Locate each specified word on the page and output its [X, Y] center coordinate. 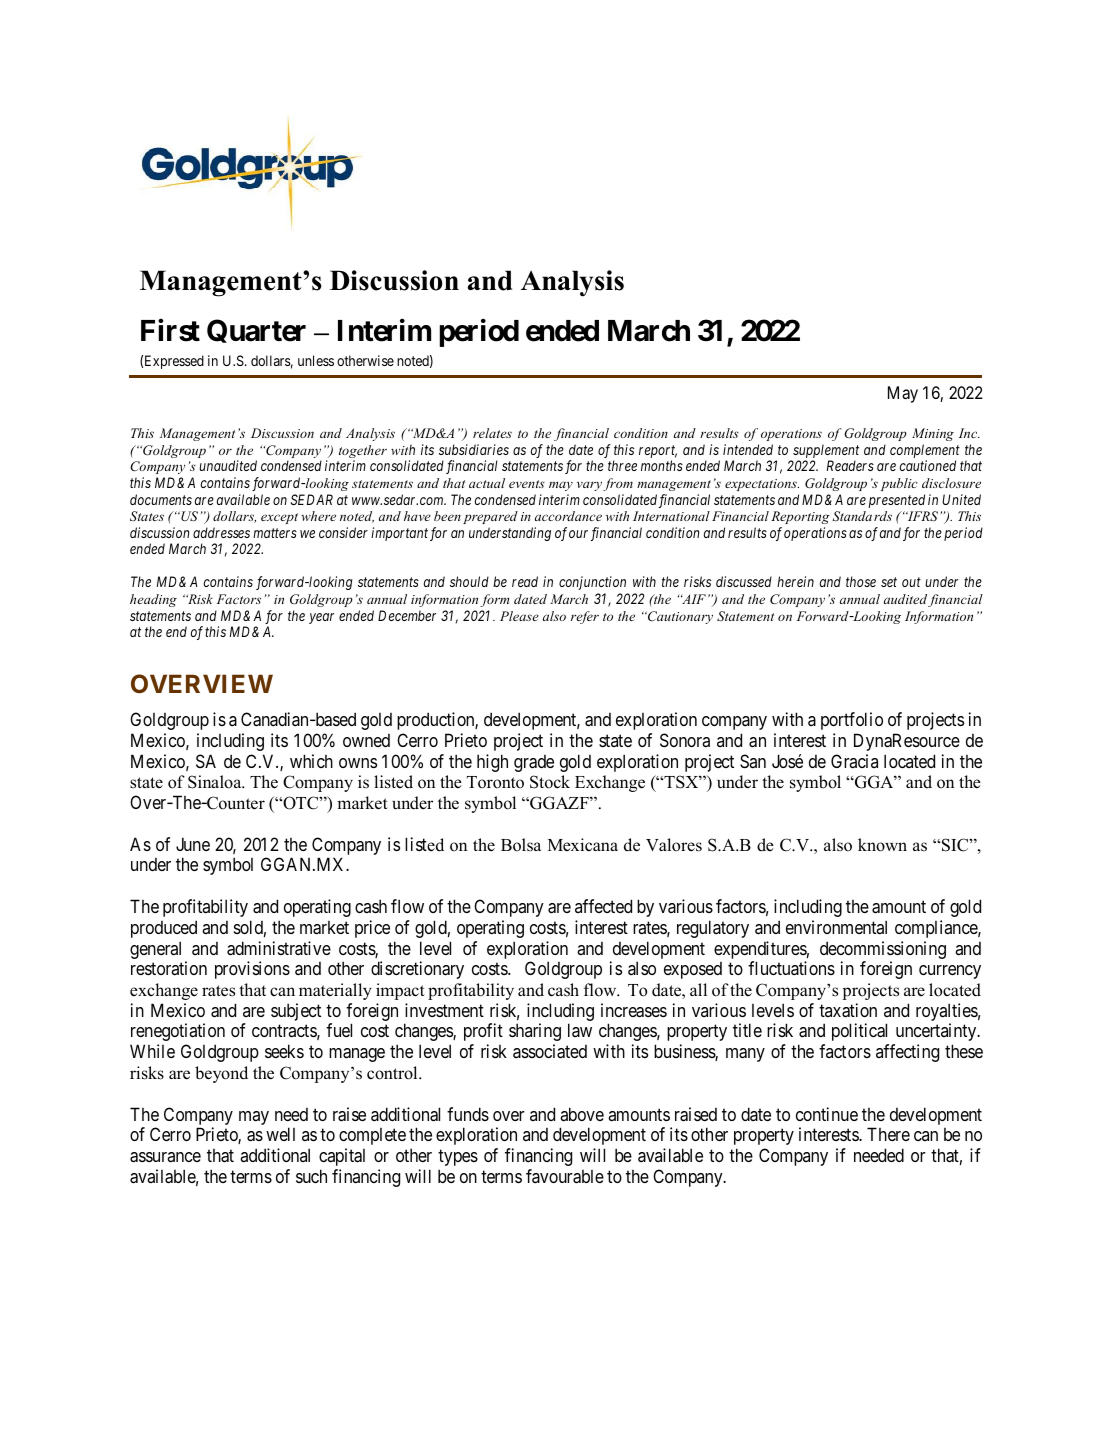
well [280, 1134]
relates [492, 433]
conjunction [592, 583]
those [861, 581]
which [311, 761]
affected [603, 906]
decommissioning [883, 951]
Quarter [256, 331]
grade [534, 763]
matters [275, 533]
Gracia [854, 761]
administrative [279, 948]
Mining [933, 434]
